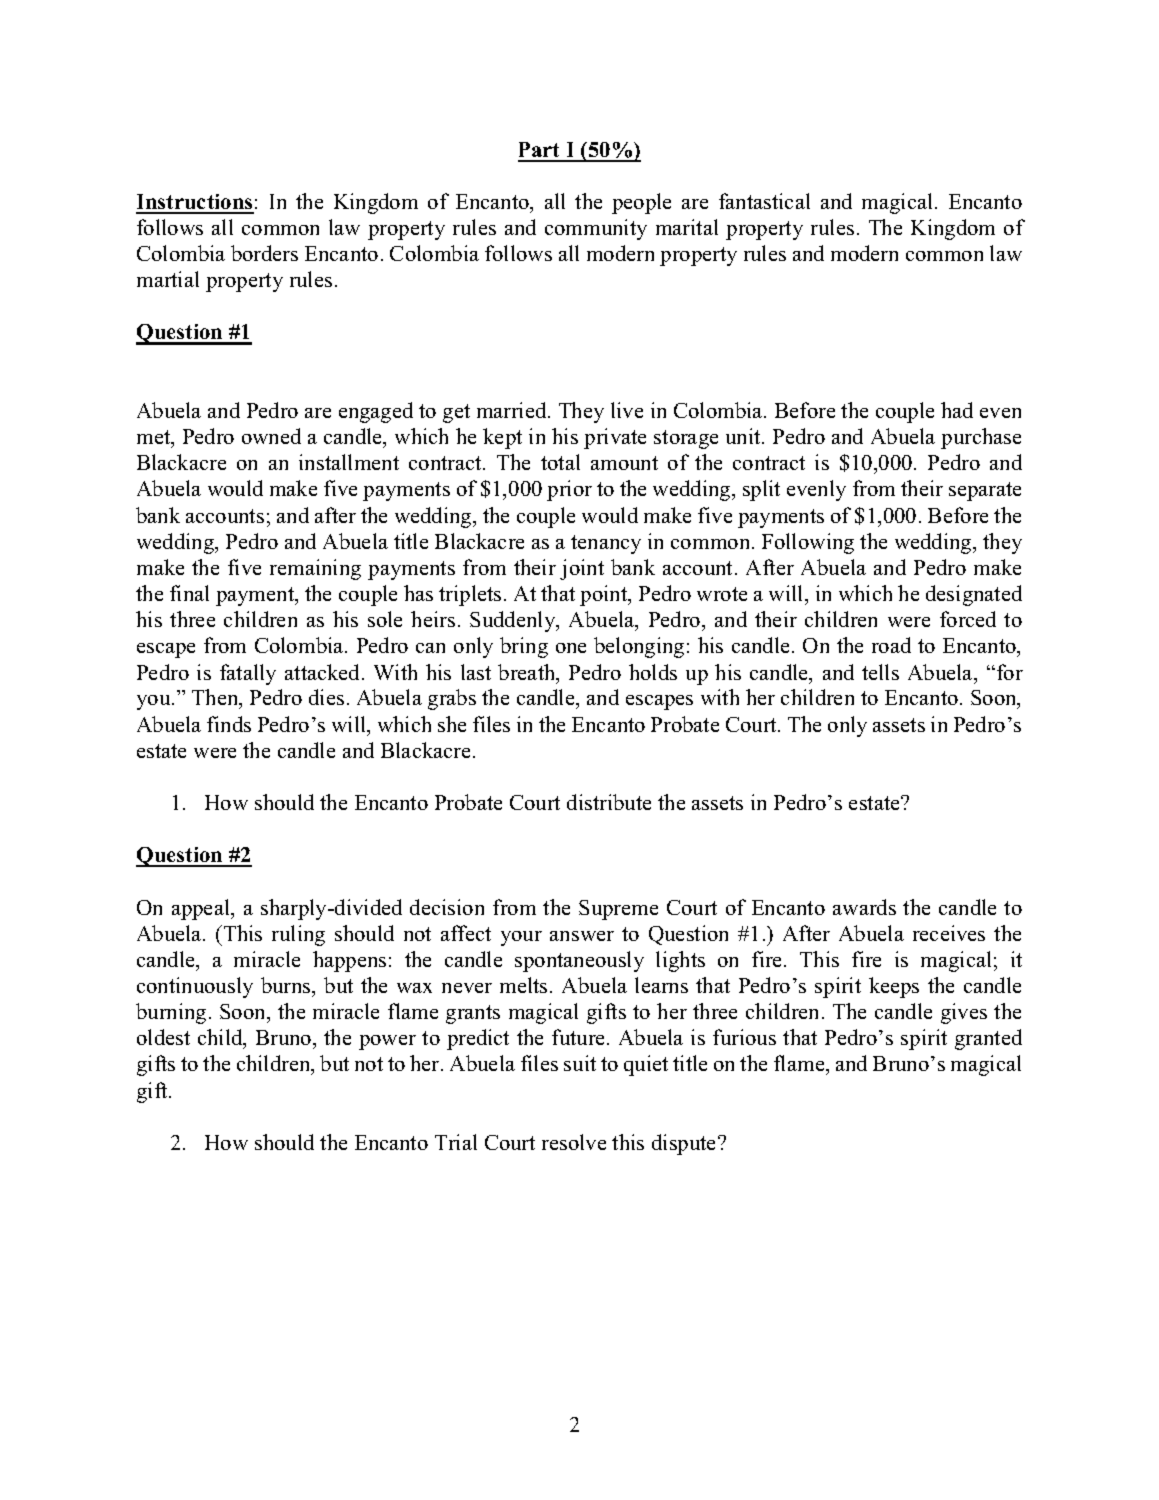 This page has height=1500, width=1159. What do you see at coordinates (641, 203) in the page?
I see `people` at bounding box center [641, 203].
